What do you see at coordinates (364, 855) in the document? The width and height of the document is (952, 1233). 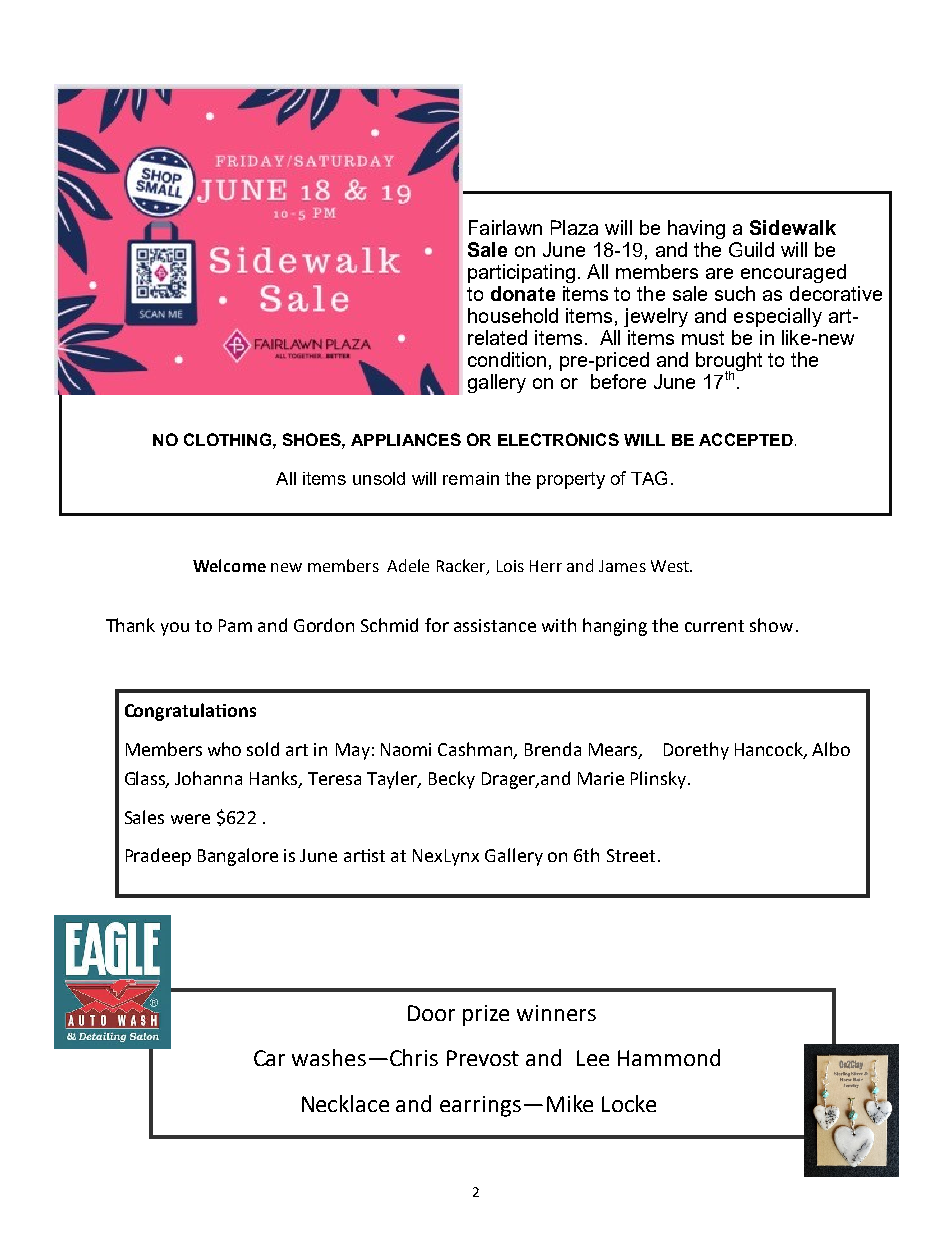 I see `artist` at bounding box center [364, 855].
